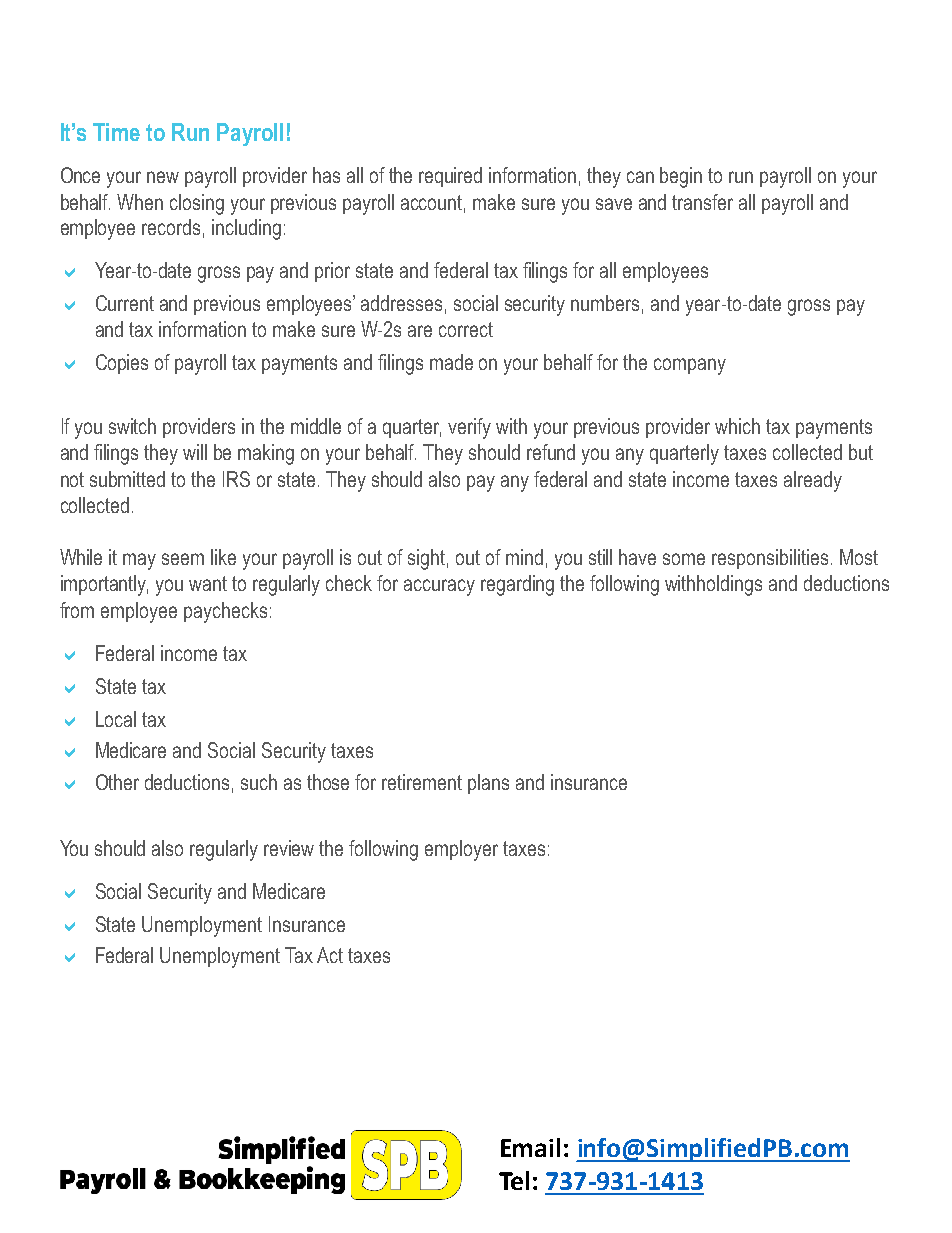 This document has width=952, height=1233. Describe the element at coordinates (439, 587) in the document. I see `accuracy` at that location.
